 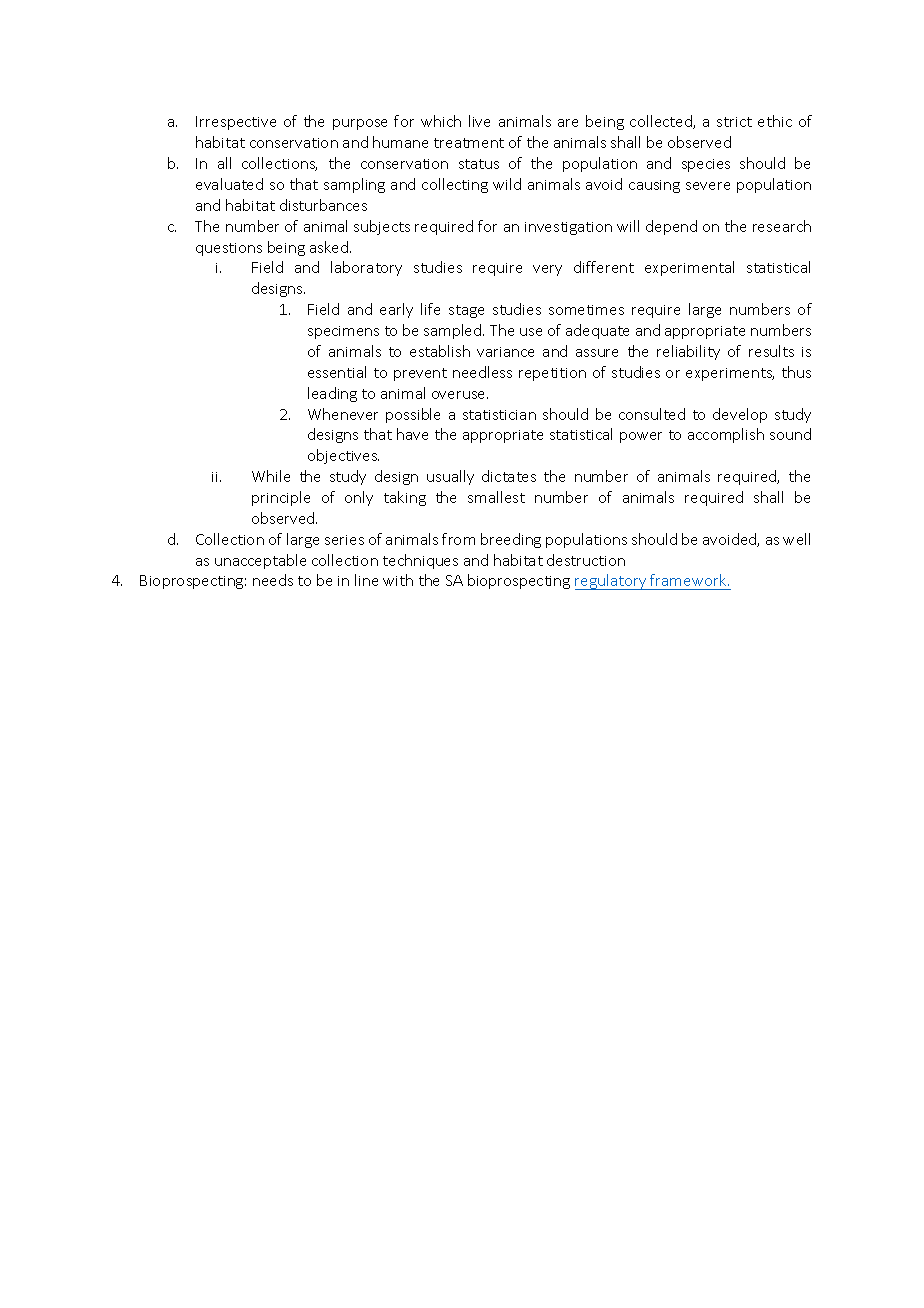 I want to click on statistician, so click(x=499, y=415).
